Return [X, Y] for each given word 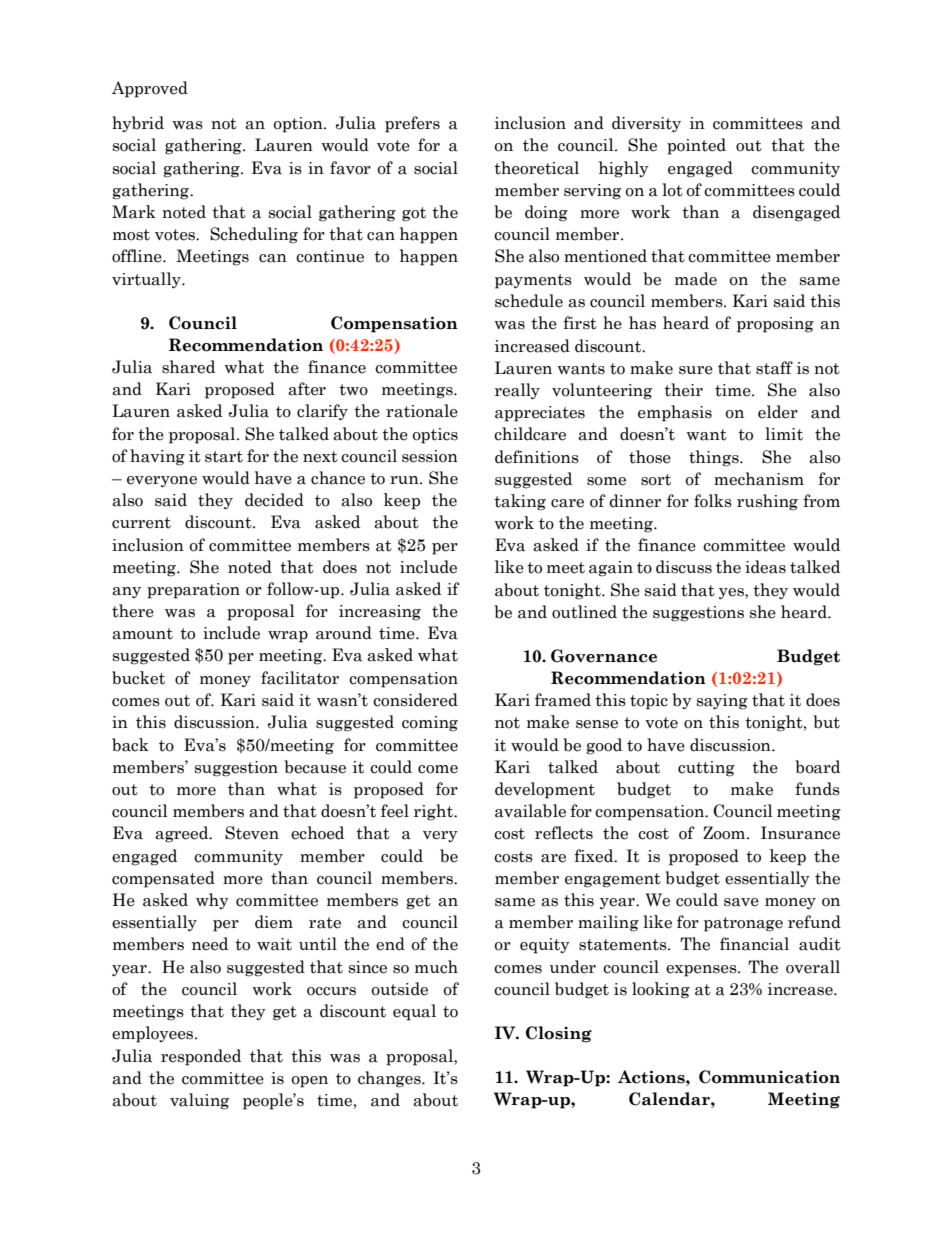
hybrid [138, 124]
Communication [769, 1077]
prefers [412, 124]
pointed [696, 146]
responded [201, 1057]
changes [390, 1079]
